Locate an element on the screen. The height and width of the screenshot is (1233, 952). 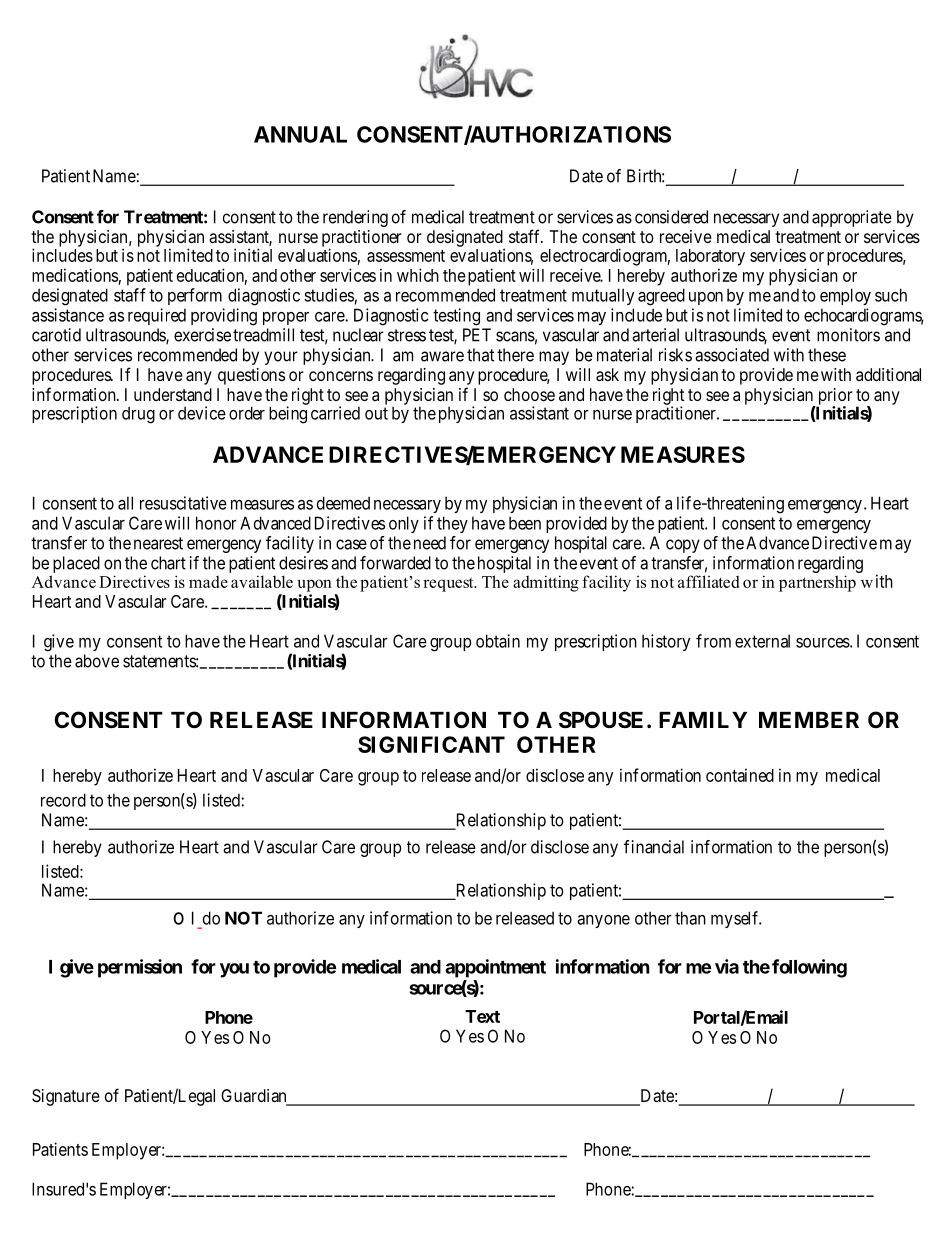
Text is located at coordinates (482, 1016).
